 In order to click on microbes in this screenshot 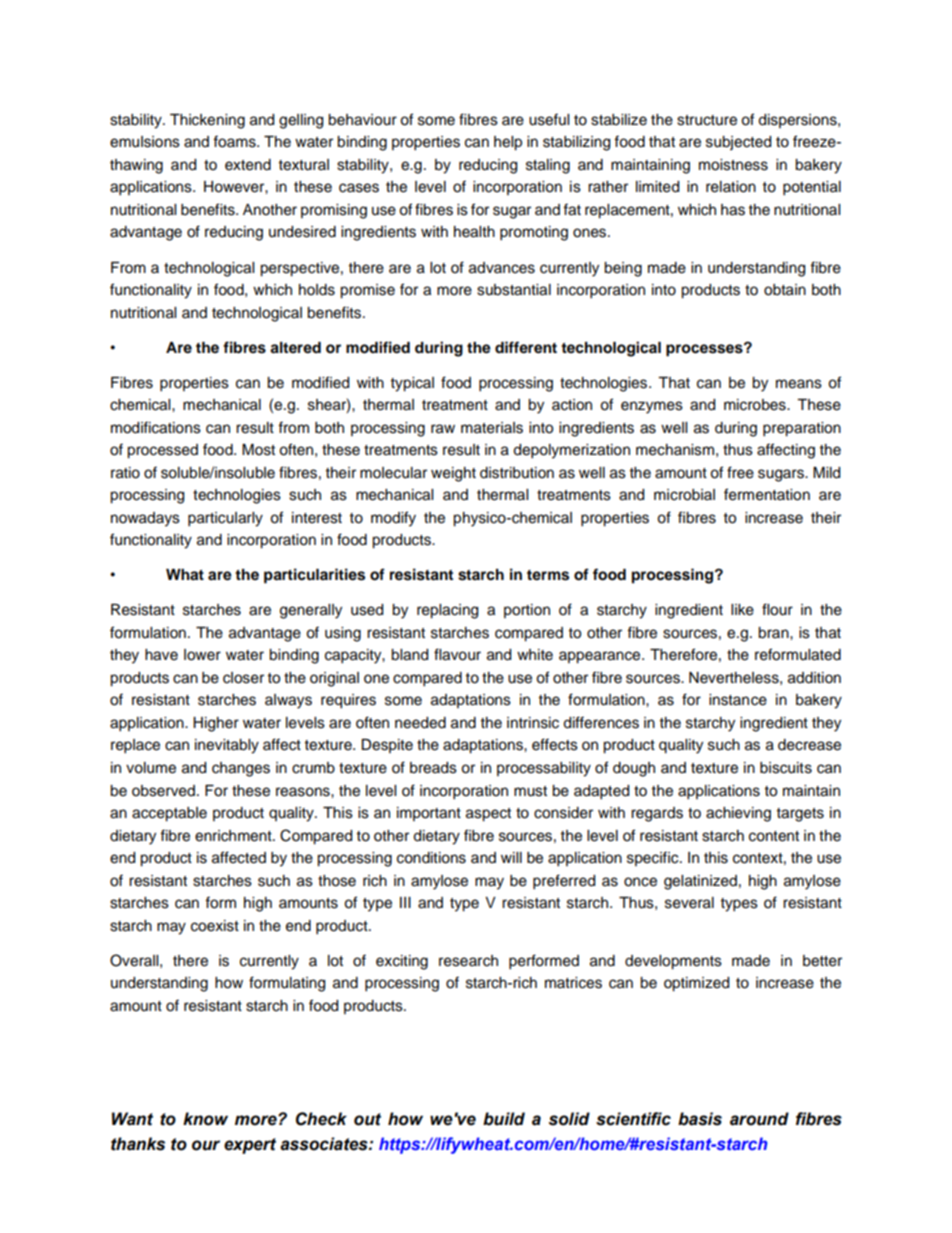, I will do `click(756, 405)`.
